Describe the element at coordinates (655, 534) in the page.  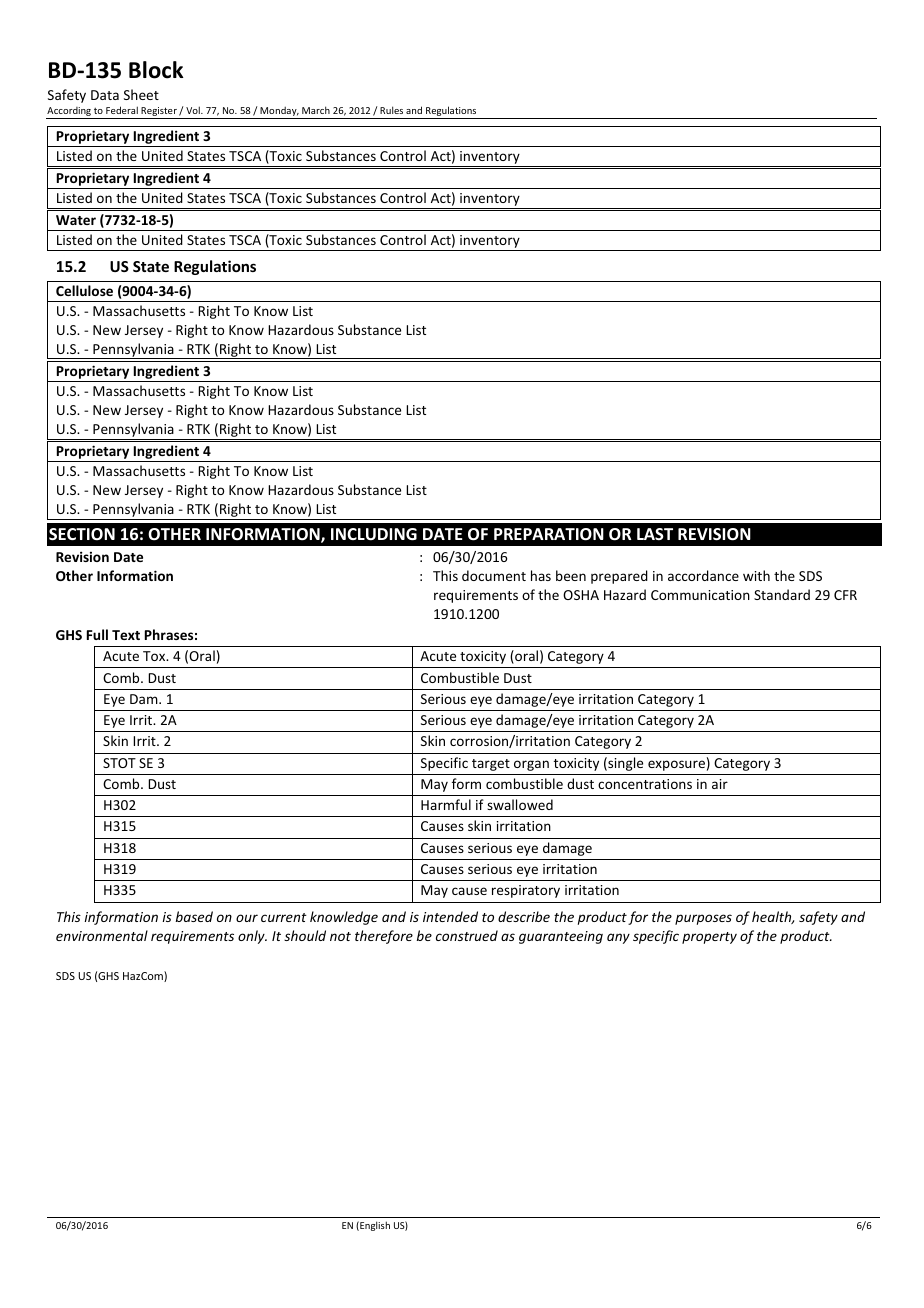
I see `LAST` at that location.
